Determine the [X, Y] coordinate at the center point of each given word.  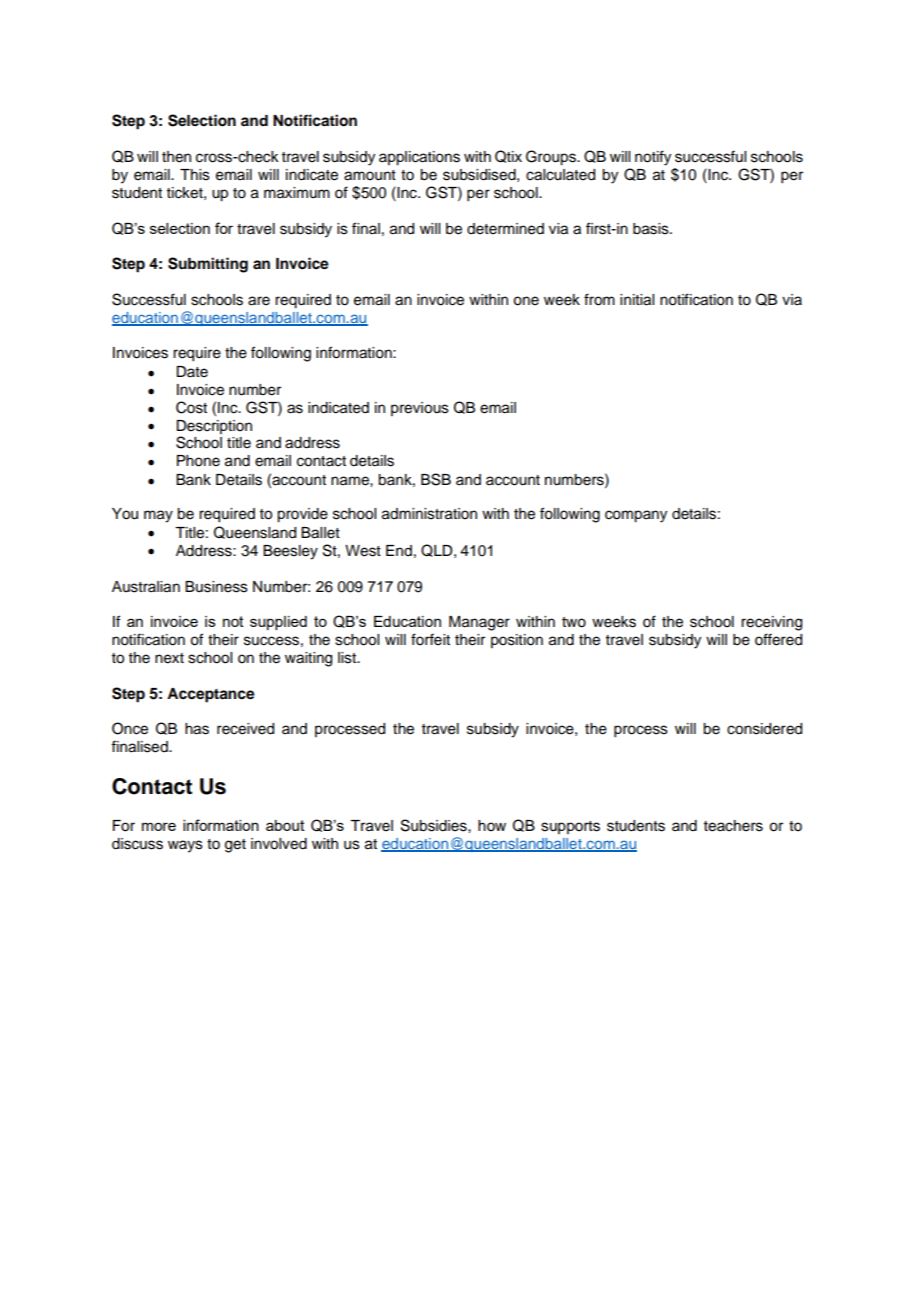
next [169, 658]
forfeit [430, 639]
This [195, 175]
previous [420, 409]
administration [429, 514]
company [636, 516]
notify [653, 158]
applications [419, 158]
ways [185, 846]
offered [778, 639]
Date [192, 372]
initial [637, 300]
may [158, 516]
